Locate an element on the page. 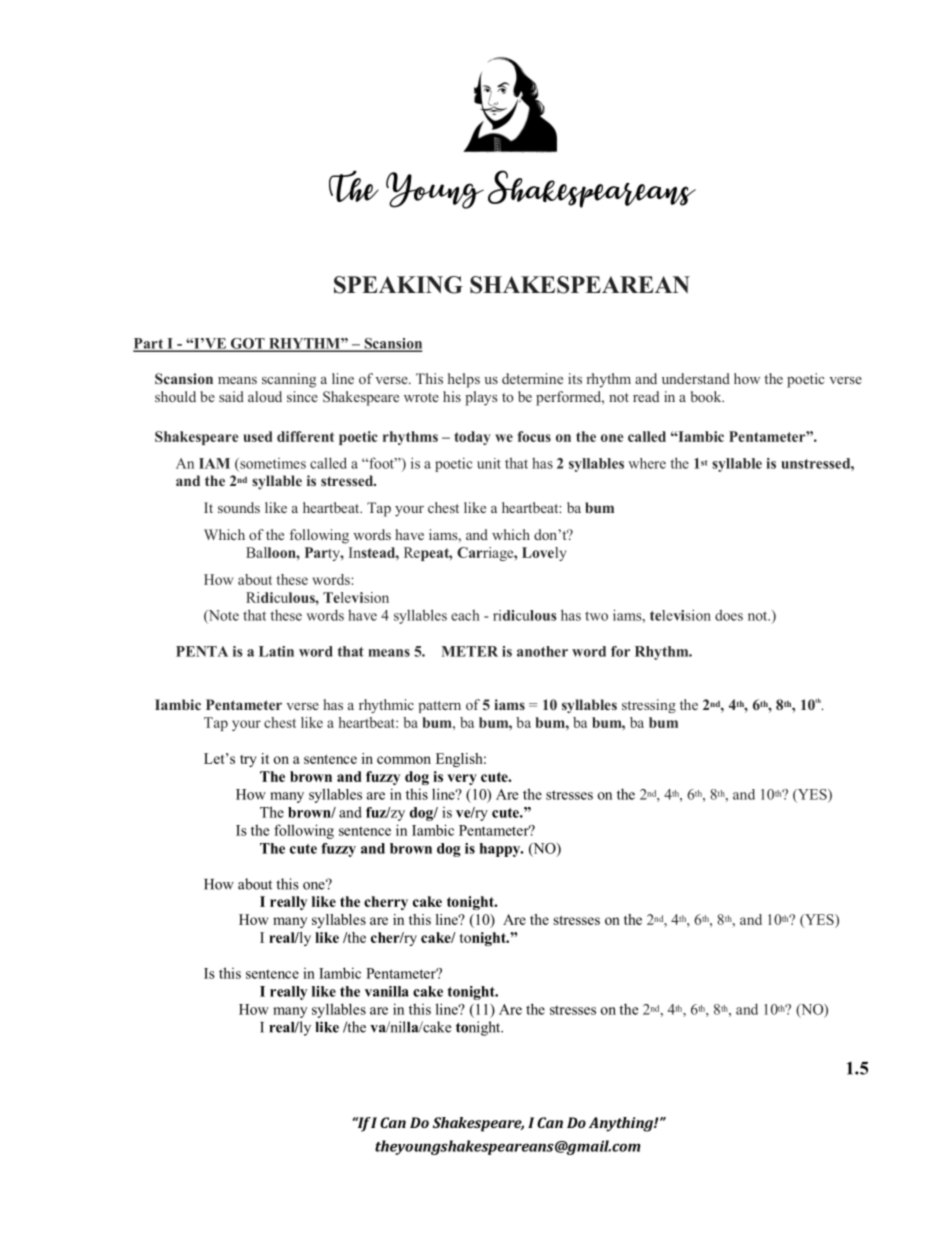 The height and width of the document is (1233, 952). GOT is located at coordinates (248, 344).
